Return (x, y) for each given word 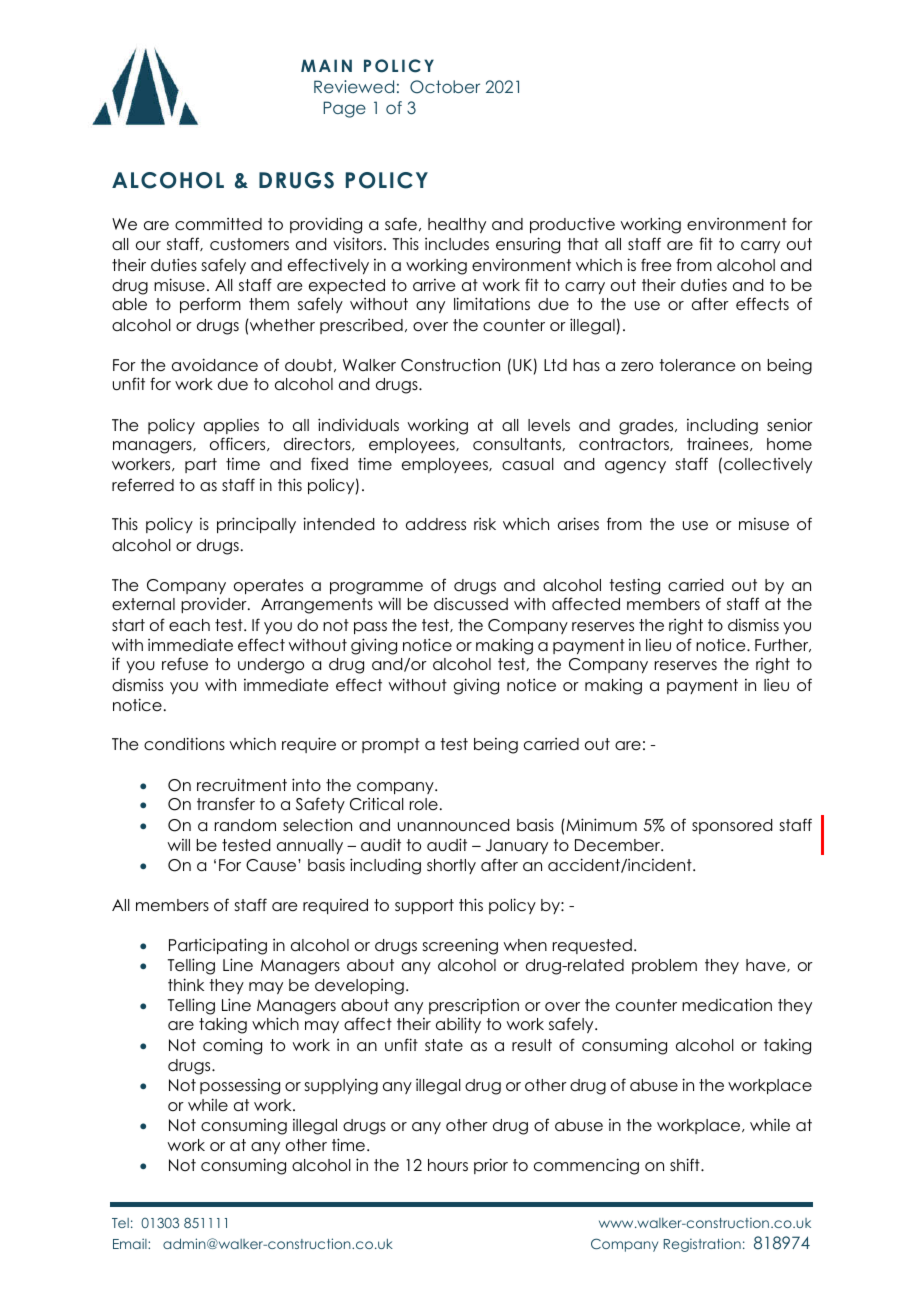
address (436, 524)
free (656, 265)
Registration (702, 1245)
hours (448, 1165)
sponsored (732, 826)
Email (131, 1243)
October (445, 87)
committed (218, 224)
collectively (768, 465)
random (245, 825)
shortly (451, 866)
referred (143, 484)
